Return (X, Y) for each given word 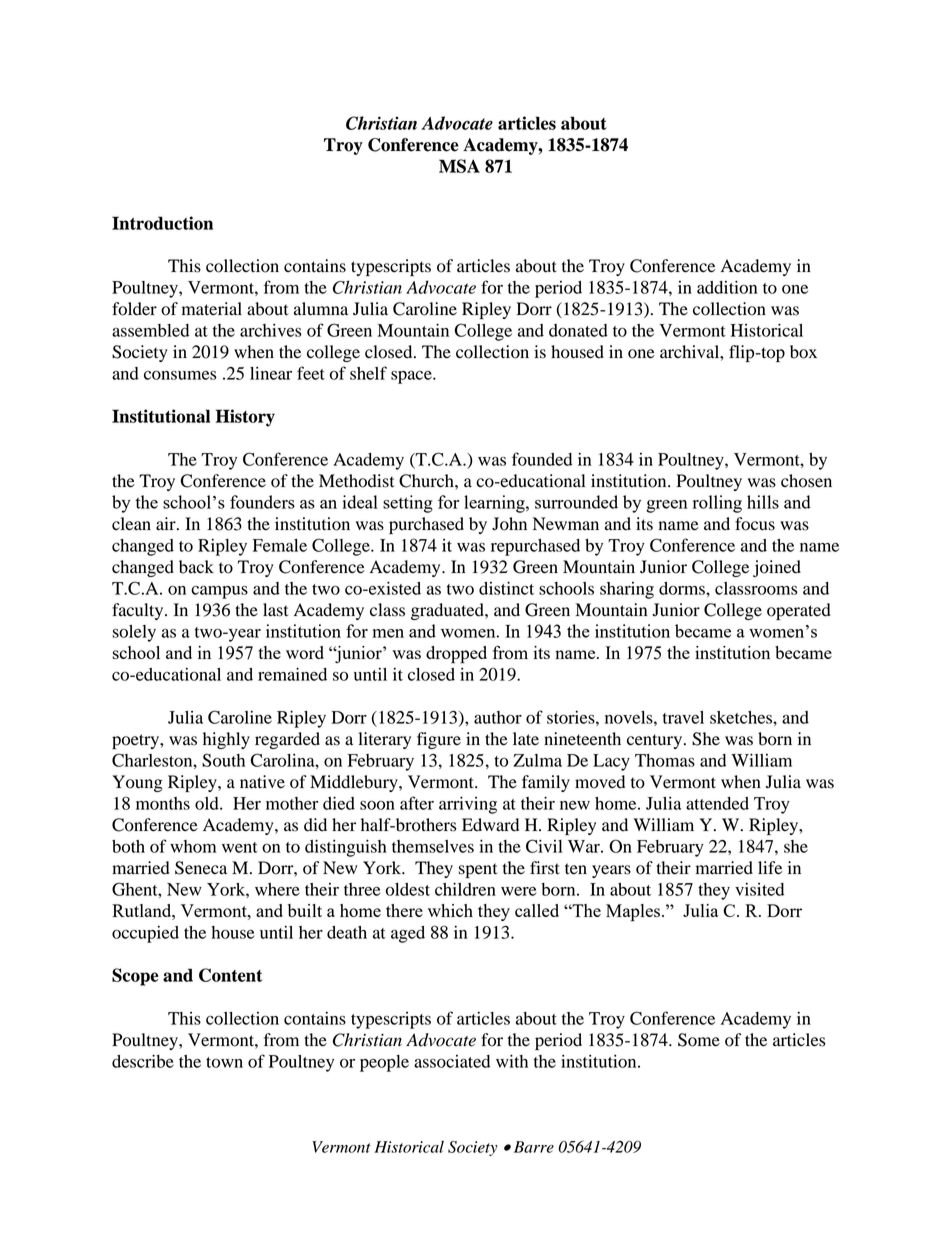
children (465, 889)
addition (727, 287)
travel (683, 717)
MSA (459, 166)
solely (134, 633)
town (224, 1062)
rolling (717, 504)
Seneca (201, 868)
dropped (456, 655)
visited (759, 889)
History (245, 418)
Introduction (162, 223)
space (412, 377)
